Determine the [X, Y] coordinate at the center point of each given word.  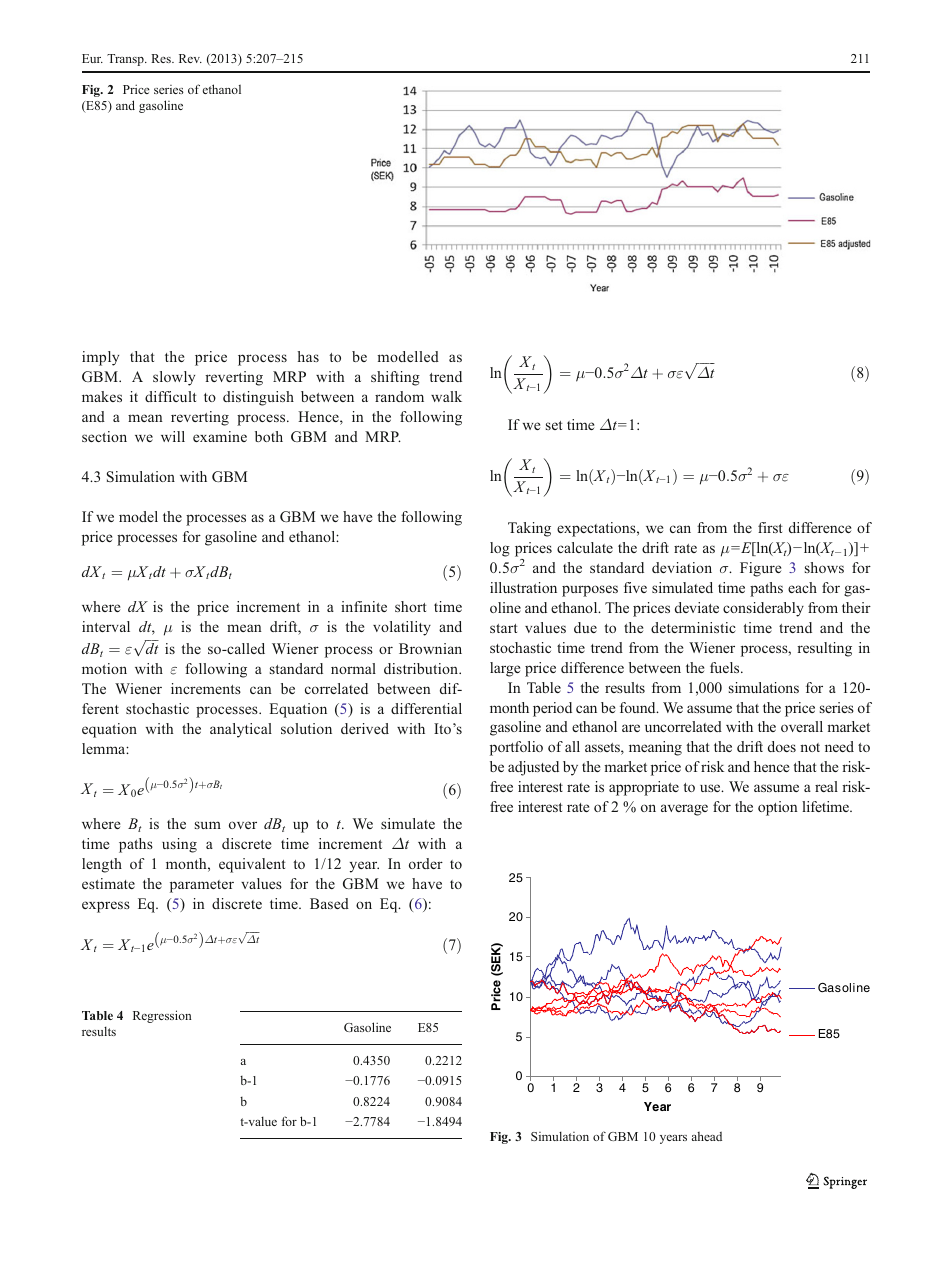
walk [446, 396]
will [173, 436]
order [426, 863]
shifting [395, 378]
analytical [241, 730]
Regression [162, 1016]
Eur [92, 58]
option [778, 808]
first [770, 527]
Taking [529, 529]
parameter [202, 886]
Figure [760, 569]
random [399, 396]
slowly [174, 378]
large [505, 669]
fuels [726, 667]
